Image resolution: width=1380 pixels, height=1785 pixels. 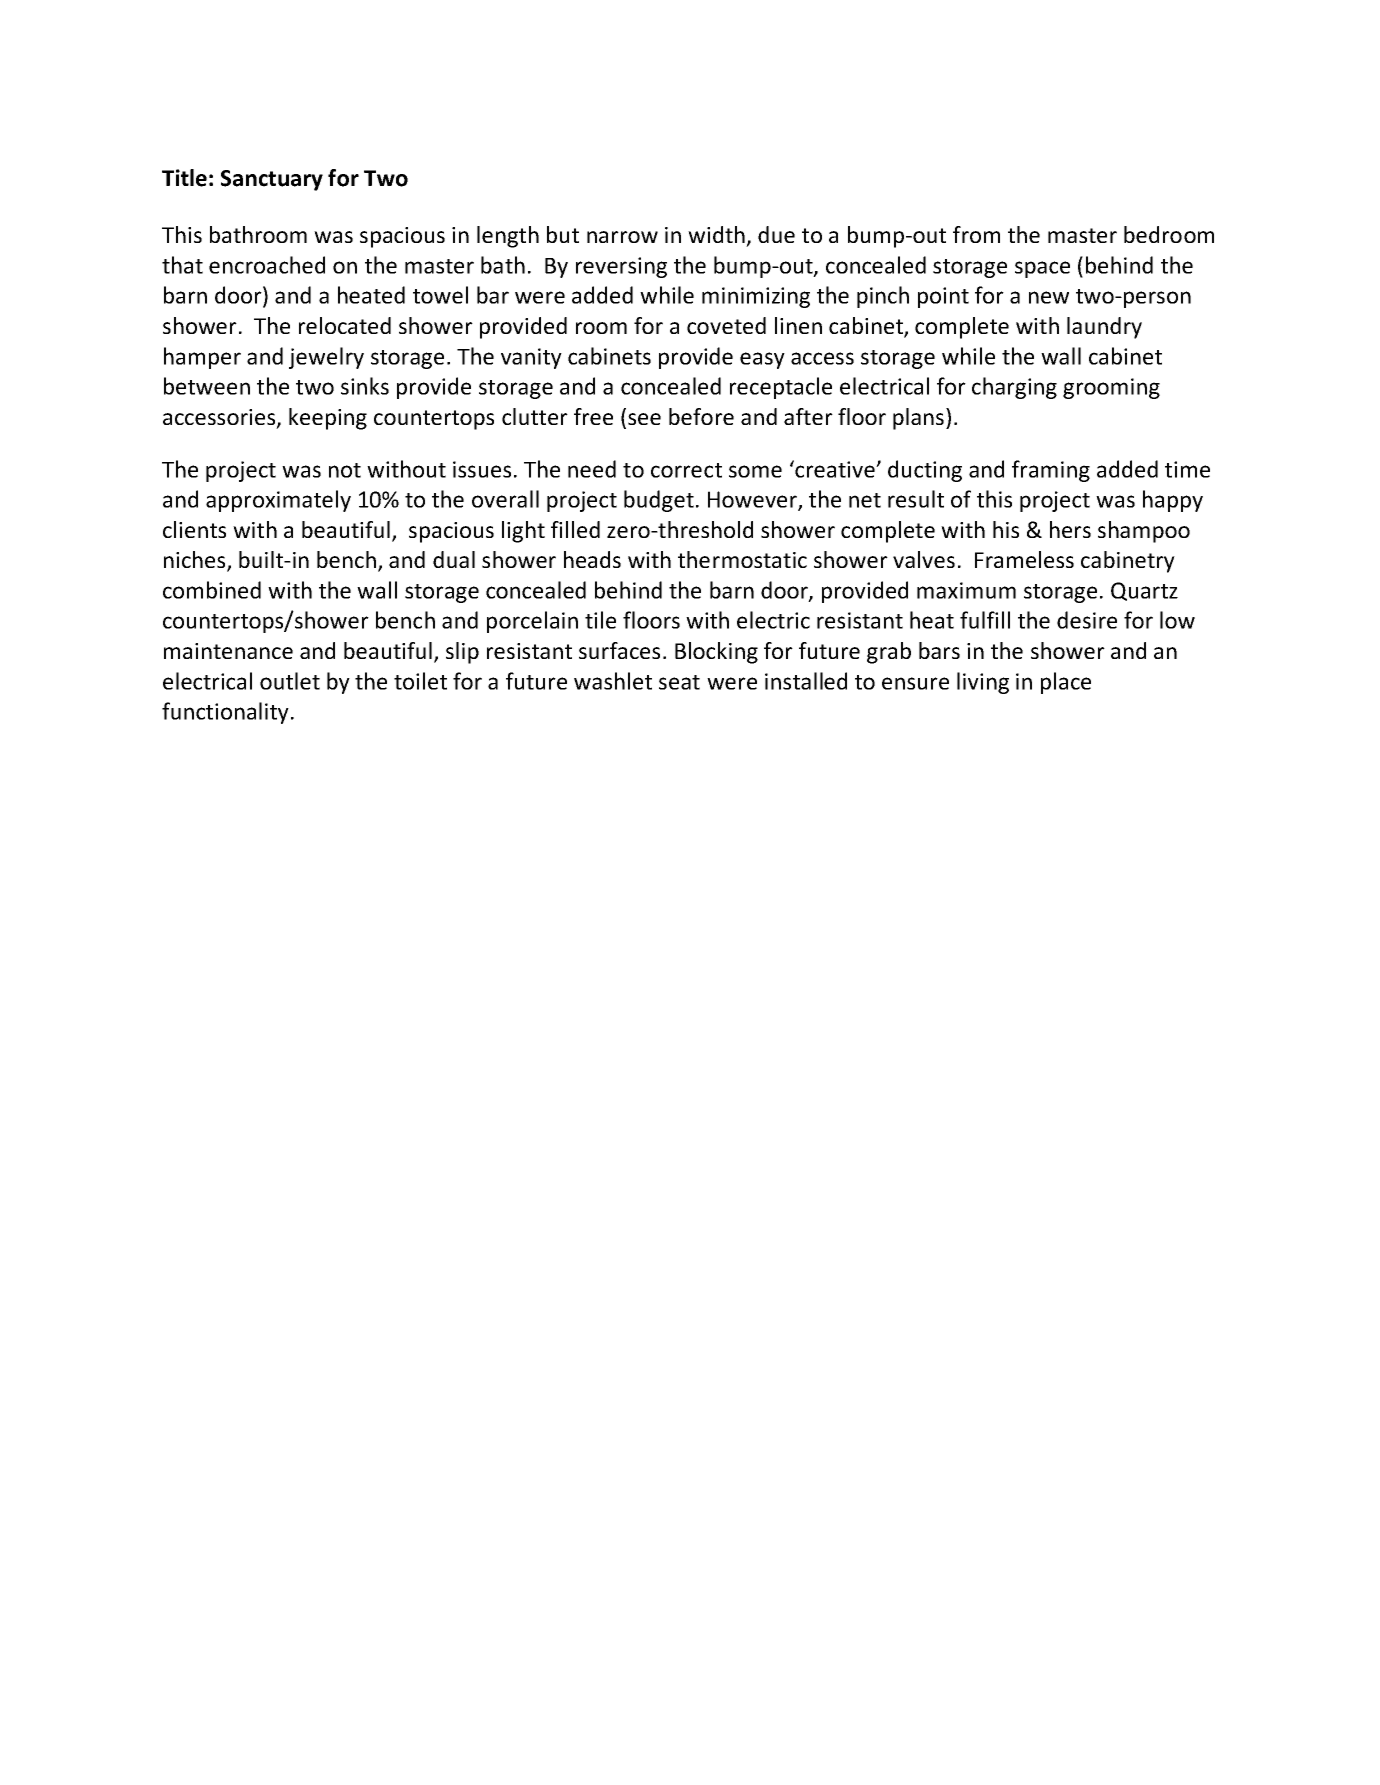 What do you see at coordinates (290, 681) in the screenshot?
I see `outlet` at bounding box center [290, 681].
